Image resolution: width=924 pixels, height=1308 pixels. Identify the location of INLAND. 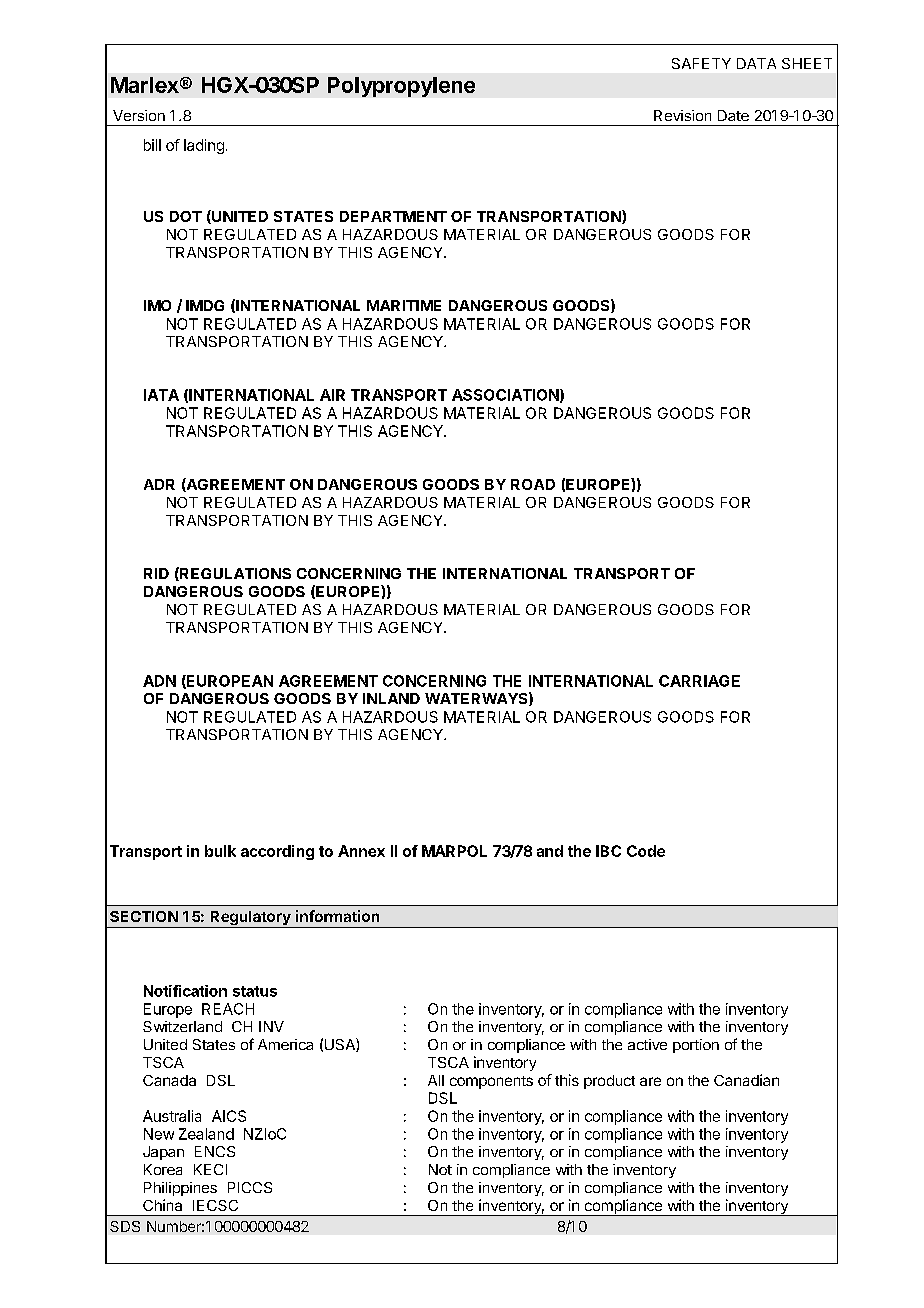
(391, 698).
